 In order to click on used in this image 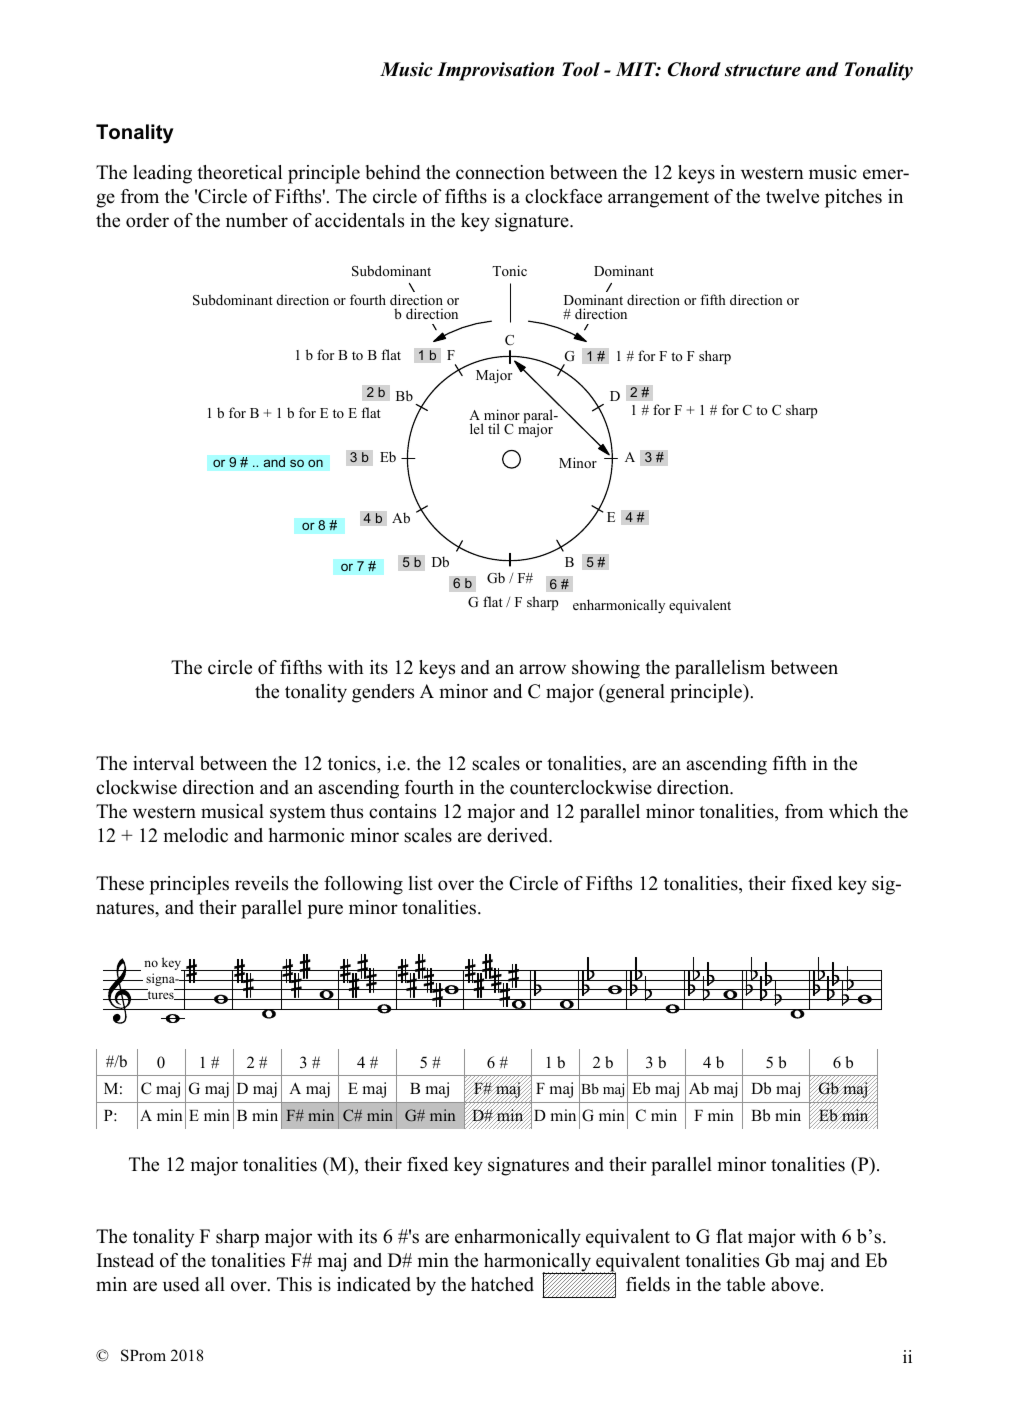, I will do `click(181, 1284)`.
